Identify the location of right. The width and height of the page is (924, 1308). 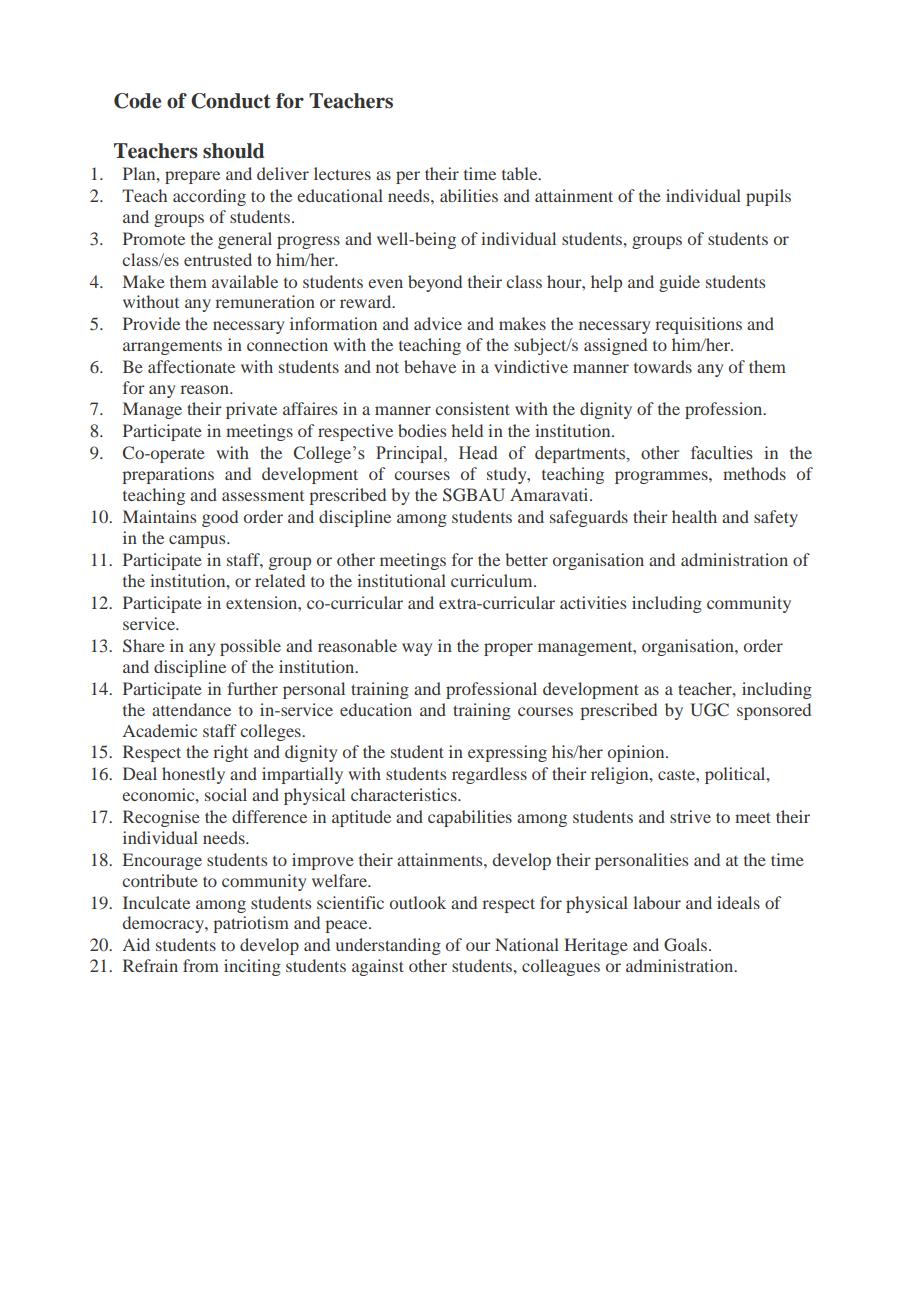
(230, 753).
